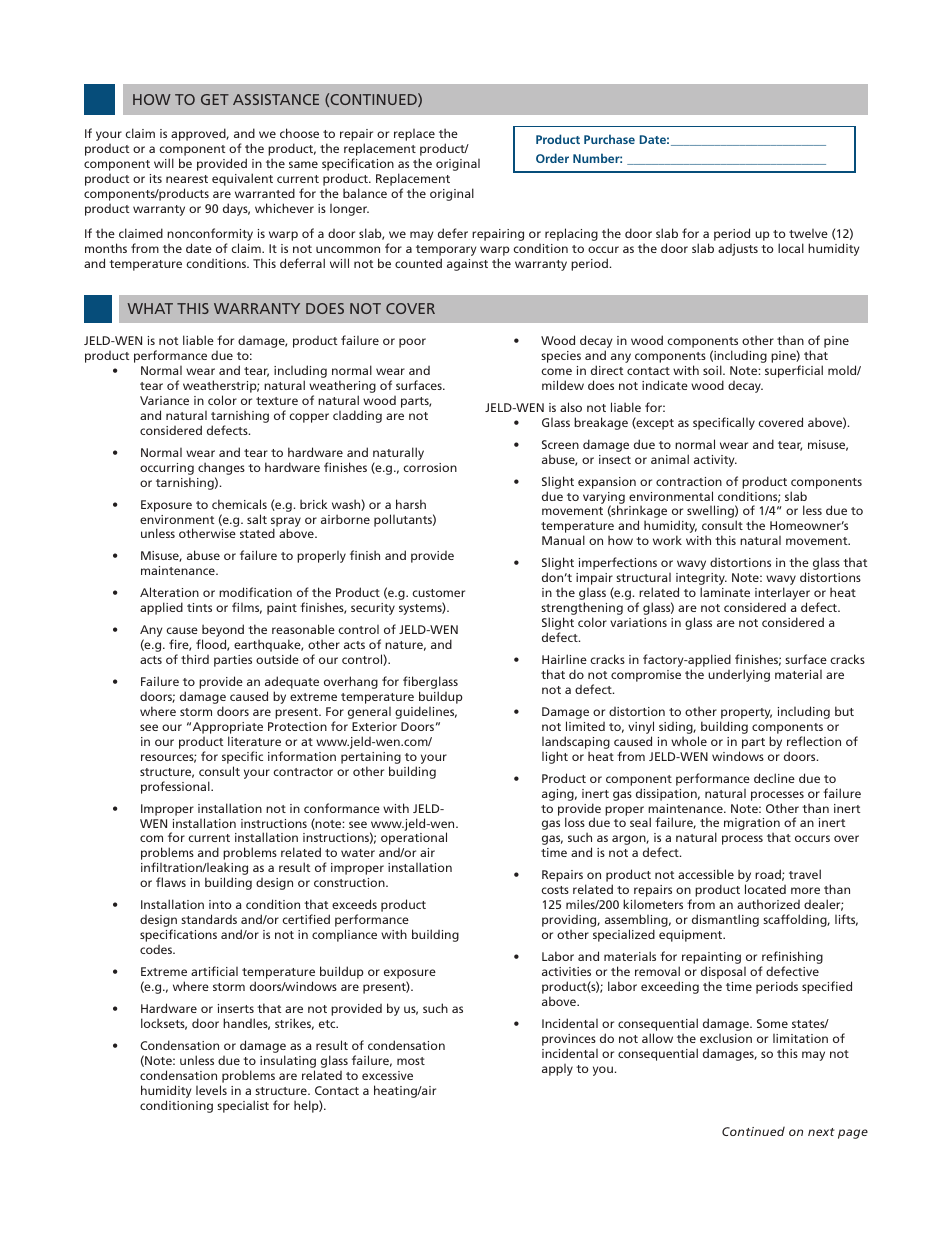  I want to click on interlayer, so click(782, 595).
